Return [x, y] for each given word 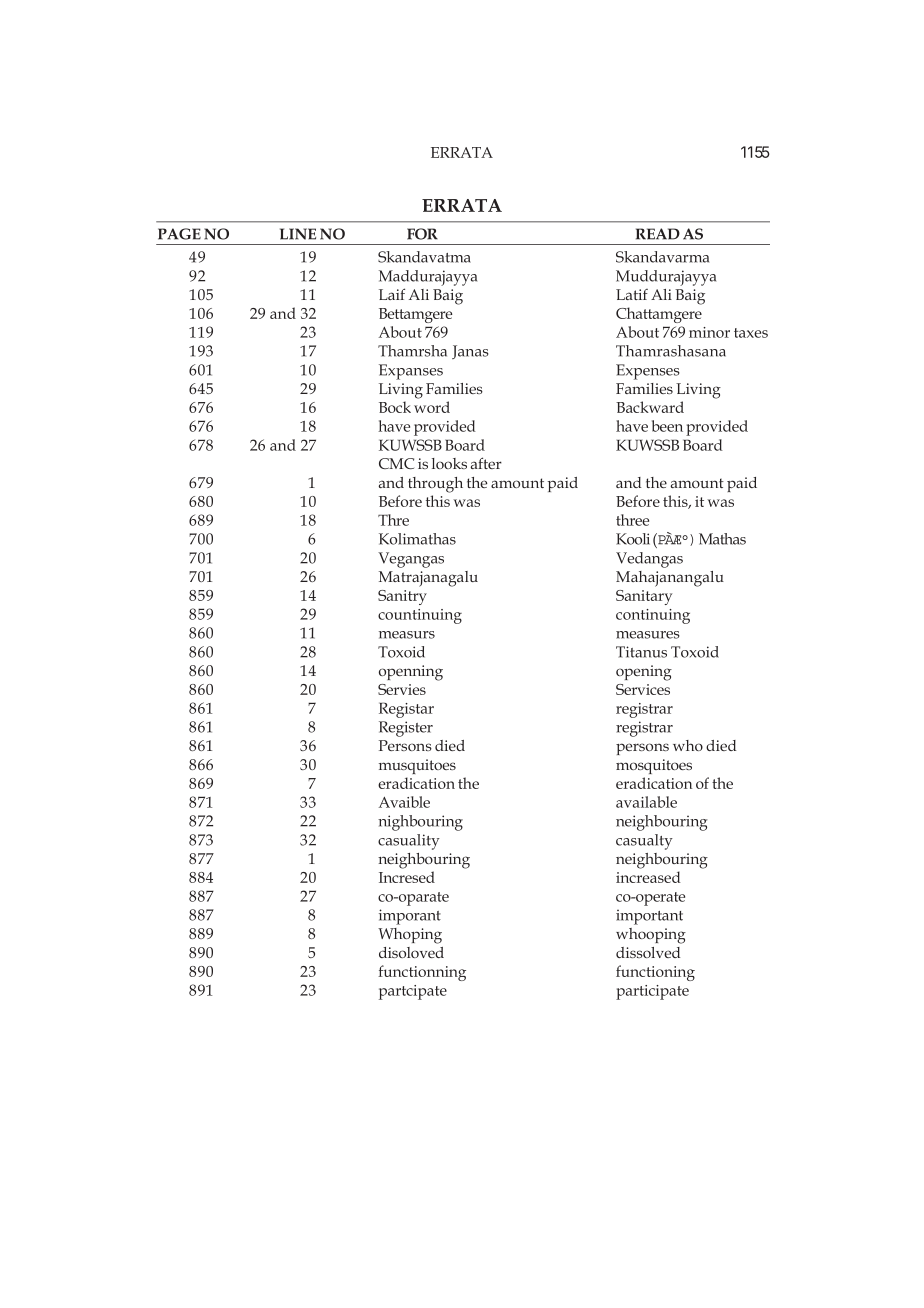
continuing [653, 616]
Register [406, 729]
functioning [655, 973]
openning [411, 673]
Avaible [404, 802]
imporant [410, 917]
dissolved [648, 952]
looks [449, 463]
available [646, 802]
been [667, 426]
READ [658, 234]
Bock [395, 407]
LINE [298, 234]
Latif [632, 294]
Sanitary [644, 597]
